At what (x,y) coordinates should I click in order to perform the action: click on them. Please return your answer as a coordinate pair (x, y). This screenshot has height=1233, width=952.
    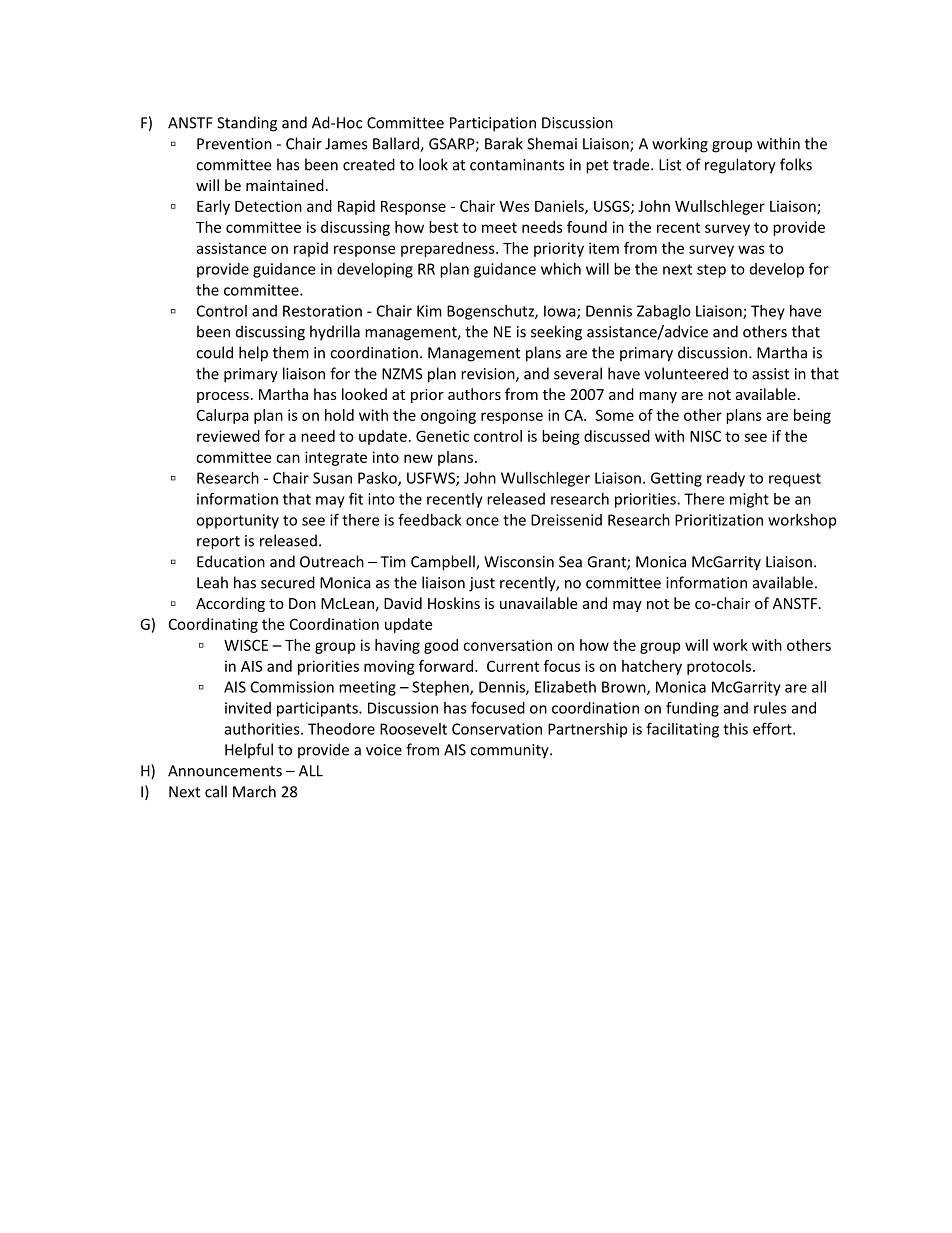
    Looking at the image, I should click on (291, 352).
